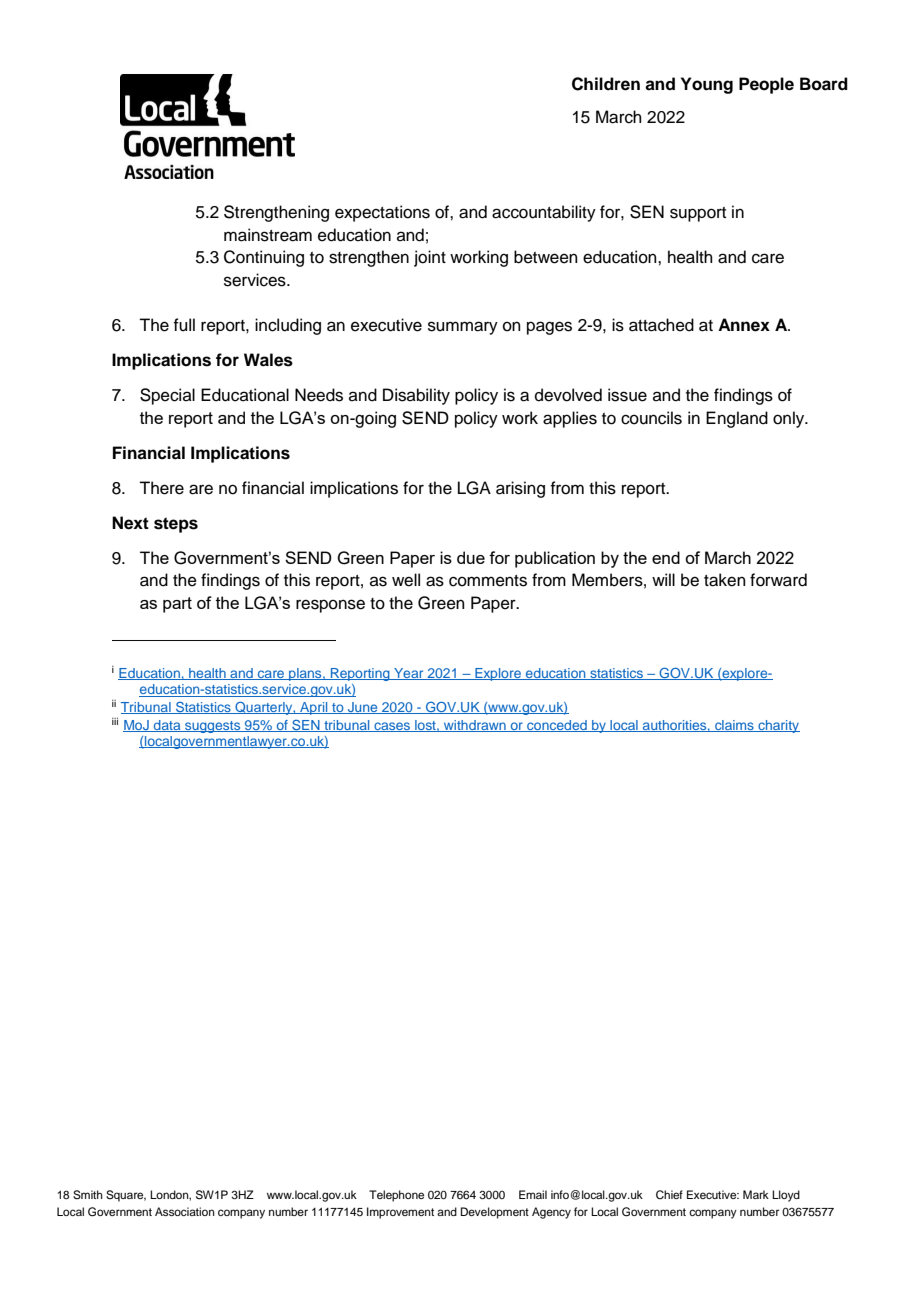  Describe the element at coordinates (396, 1196) in the image. I see `Telephone` at that location.
